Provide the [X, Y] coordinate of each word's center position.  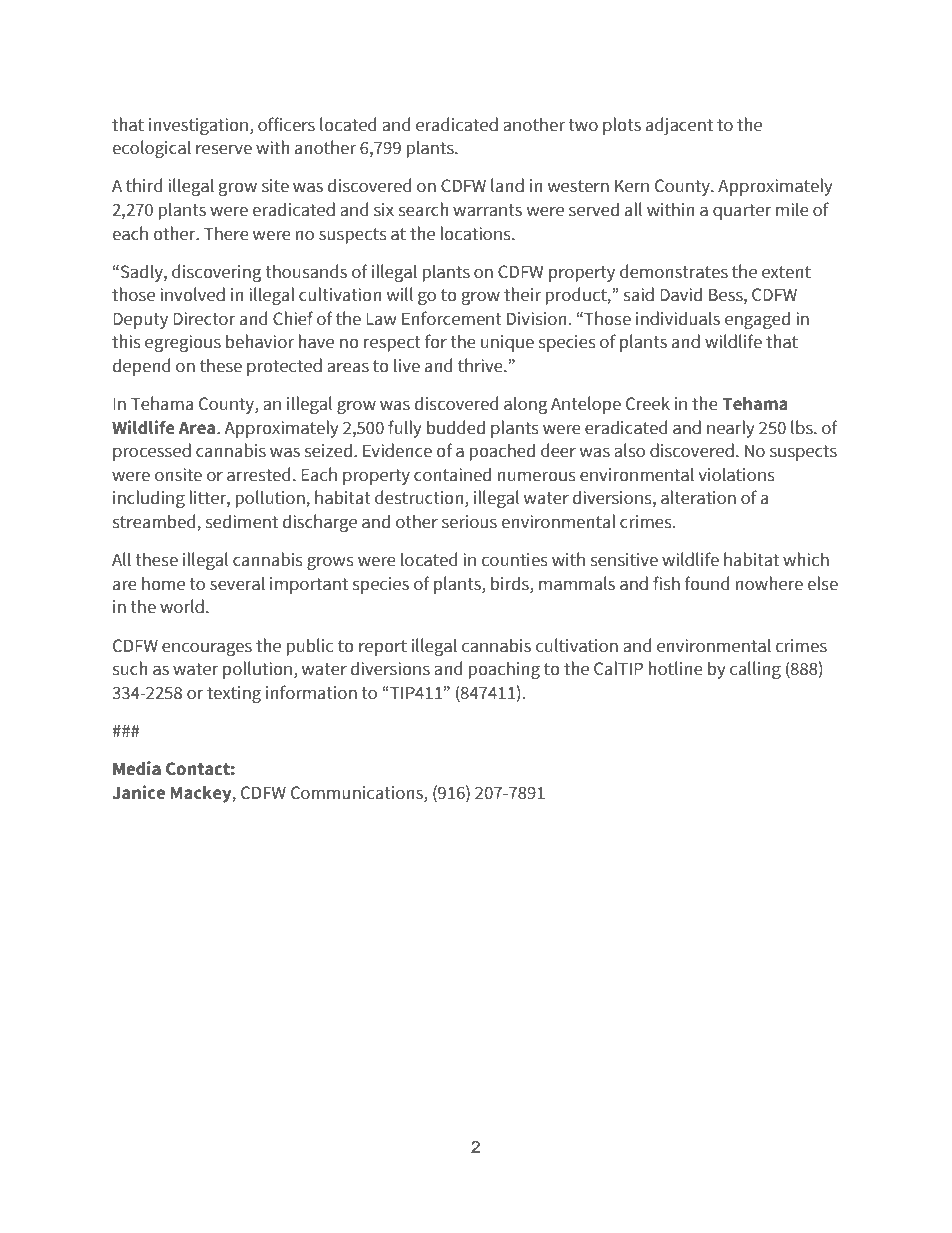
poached [502, 452]
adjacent [679, 126]
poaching [504, 670]
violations [736, 474]
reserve [224, 149]
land [507, 185]
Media [137, 768]
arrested [259, 474]
